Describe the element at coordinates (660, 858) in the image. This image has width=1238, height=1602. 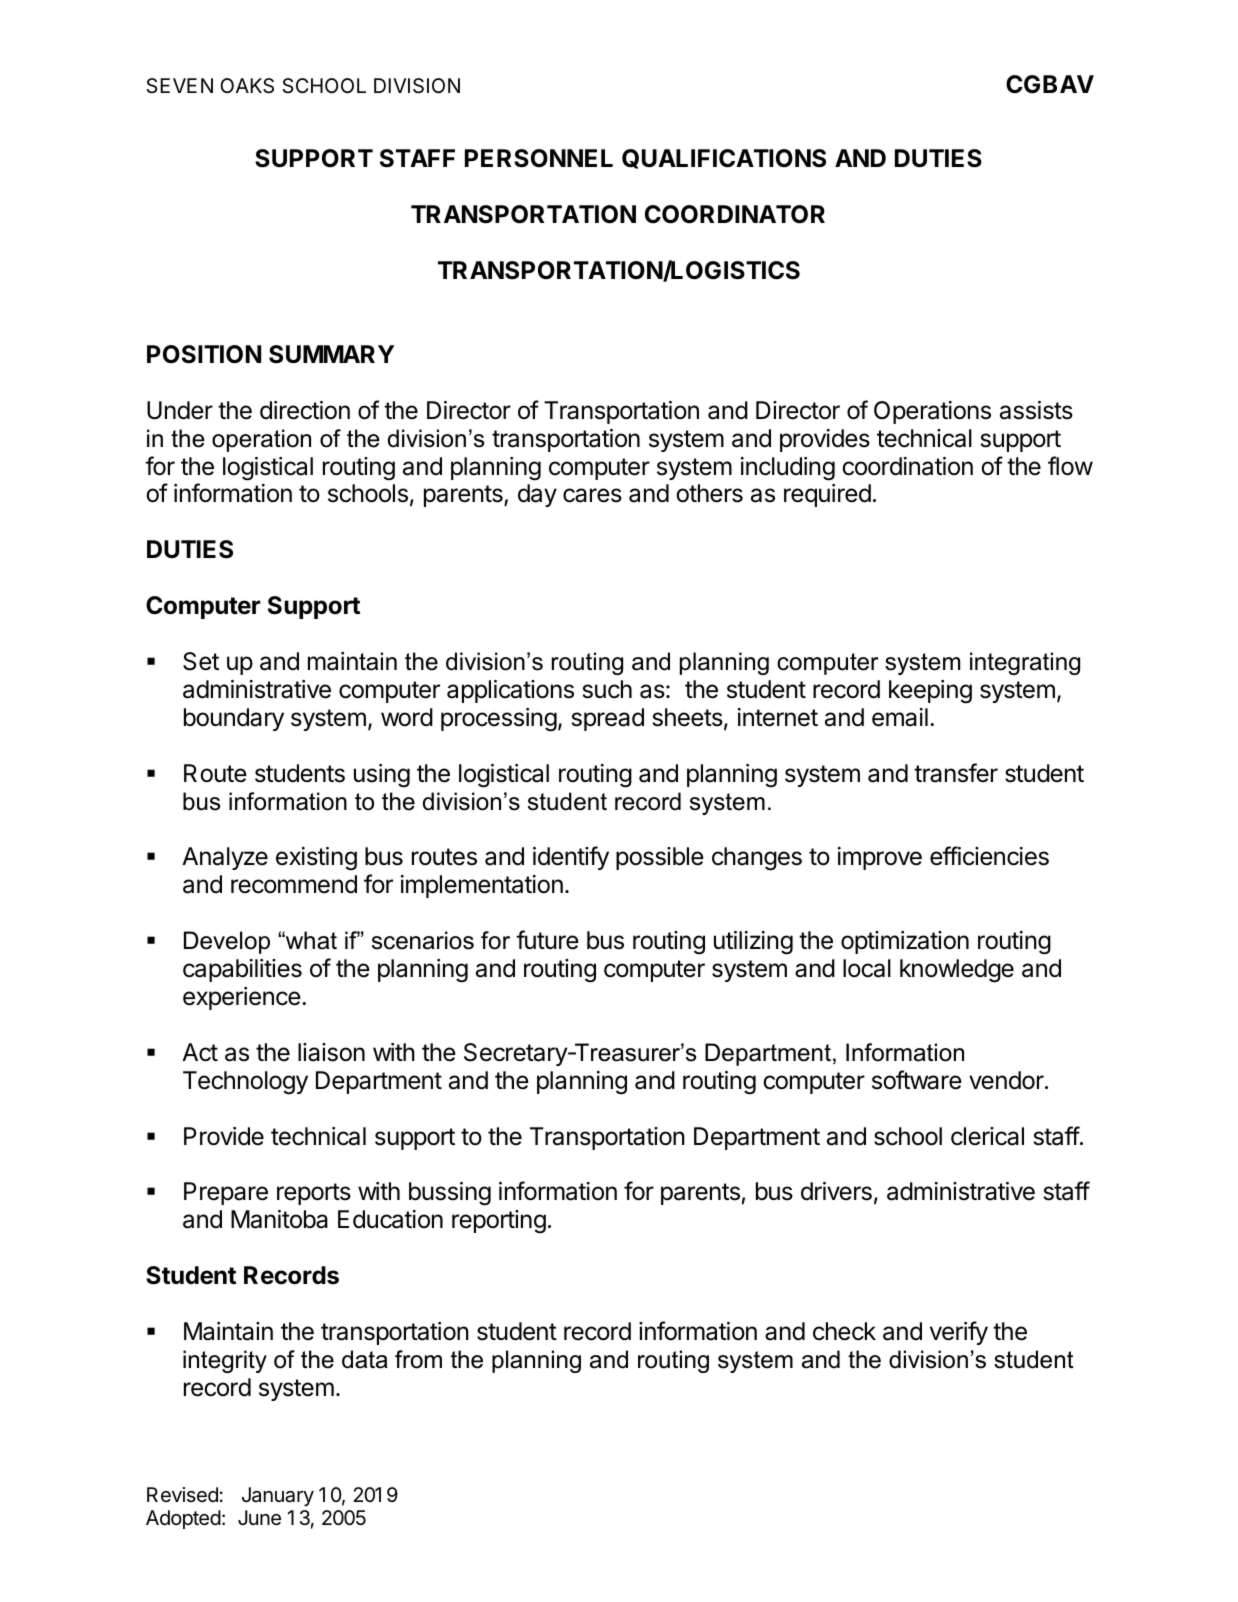
I see `possible` at that location.
